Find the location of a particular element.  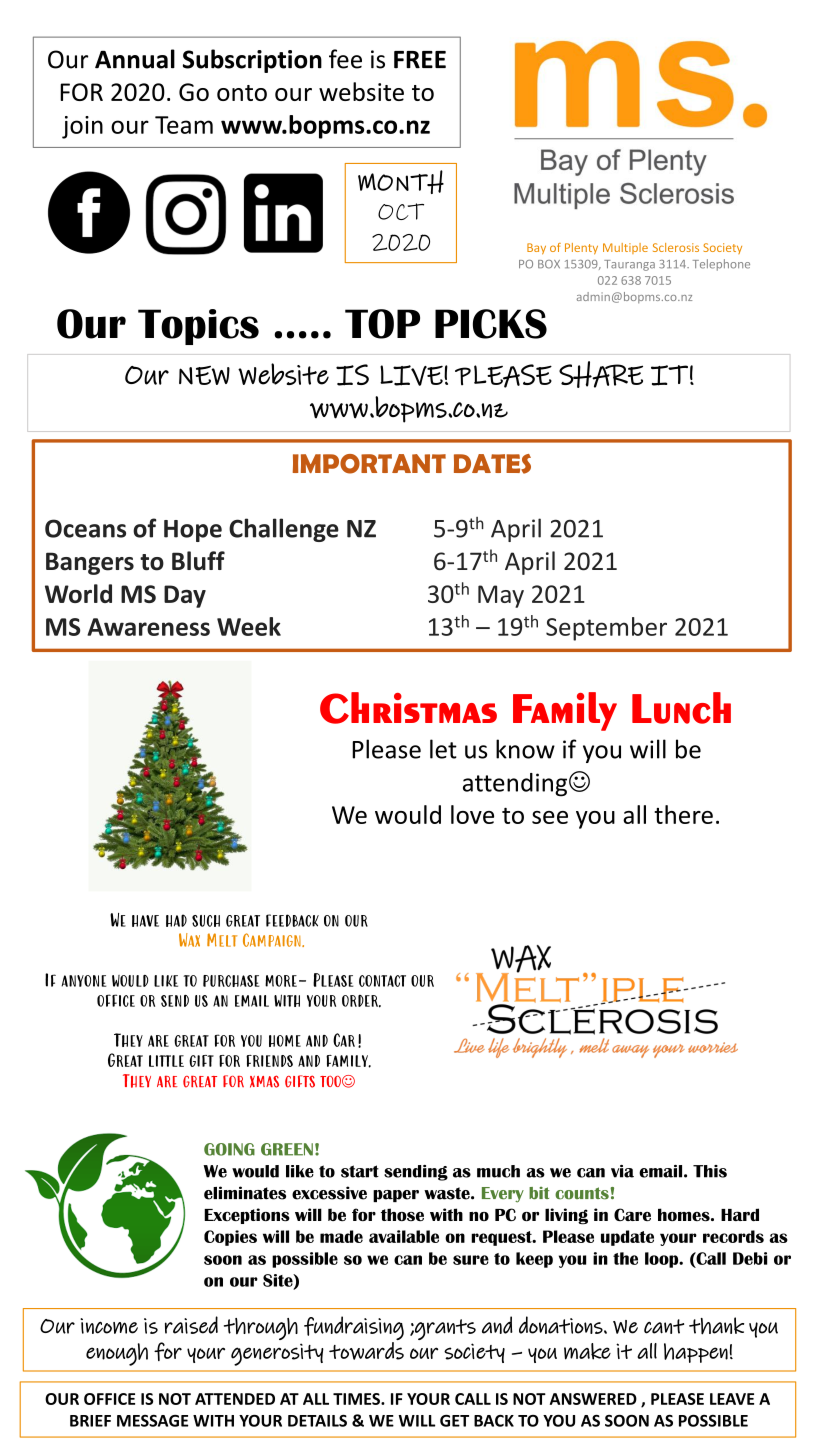

contact is located at coordinates (382, 981).
